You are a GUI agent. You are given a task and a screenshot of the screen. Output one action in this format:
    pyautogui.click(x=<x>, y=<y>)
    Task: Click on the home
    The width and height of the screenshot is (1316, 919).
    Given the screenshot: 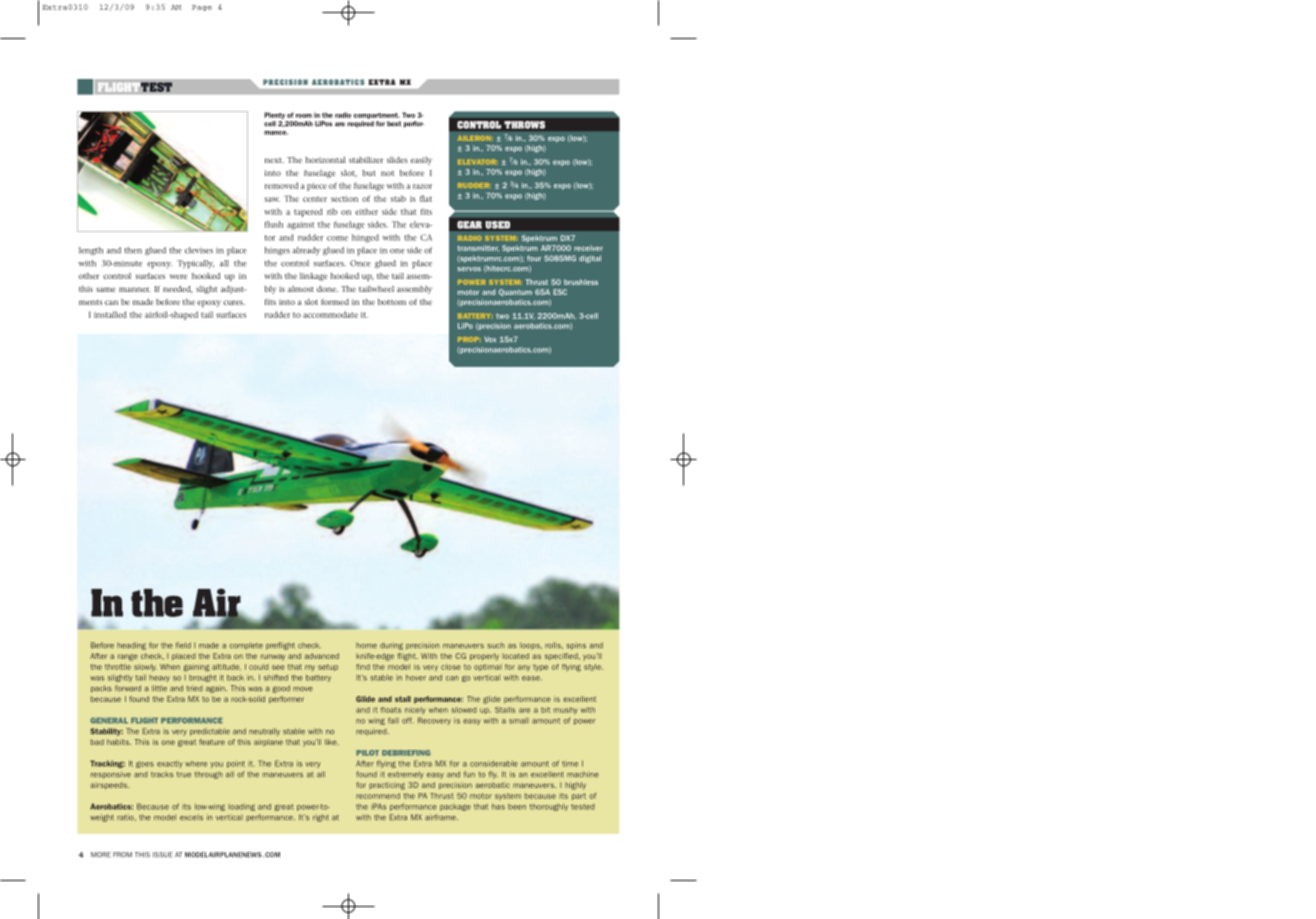 What is the action you would take?
    pyautogui.click(x=366, y=645)
